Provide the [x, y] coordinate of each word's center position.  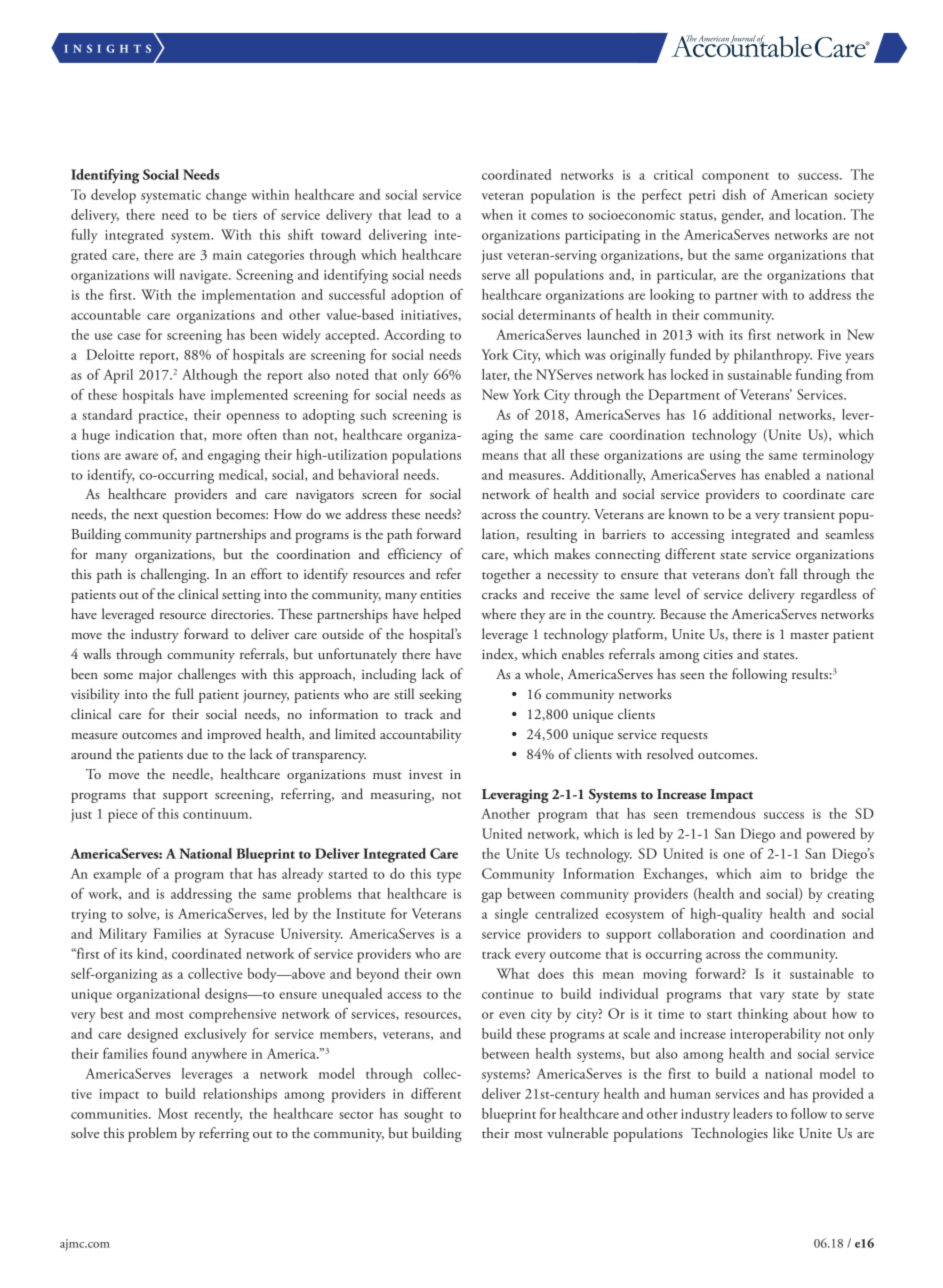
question [187, 516]
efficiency [415, 555]
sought [423, 1115]
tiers [245, 215]
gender [742, 216]
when [497, 214]
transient [809, 514]
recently [218, 1115]
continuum [217, 814]
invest [426, 774]
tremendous [721, 813]
